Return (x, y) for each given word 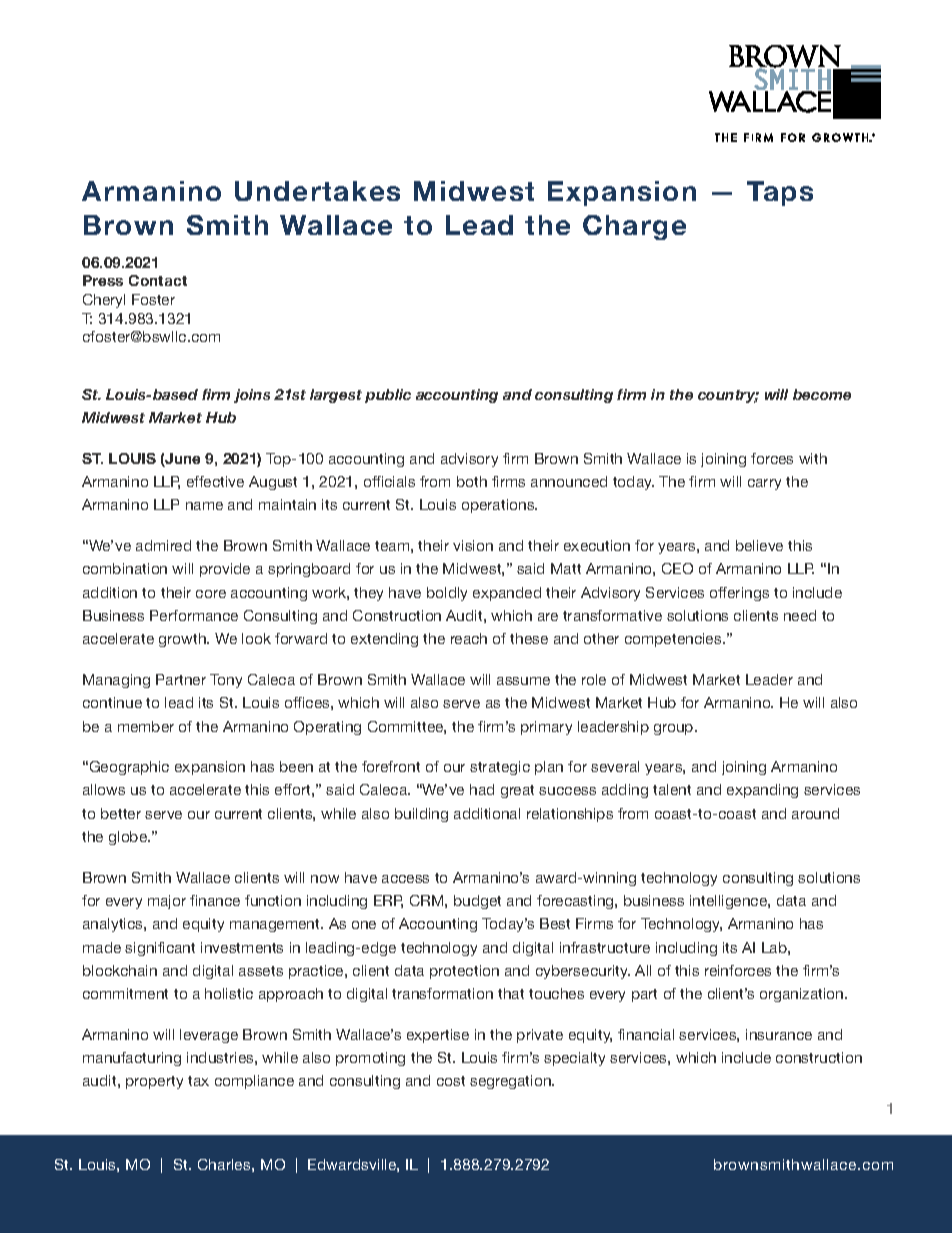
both (472, 481)
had (482, 789)
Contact (158, 280)
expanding (762, 791)
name (204, 506)
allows (104, 789)
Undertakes (317, 191)
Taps (780, 193)
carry (764, 484)
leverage (209, 1036)
